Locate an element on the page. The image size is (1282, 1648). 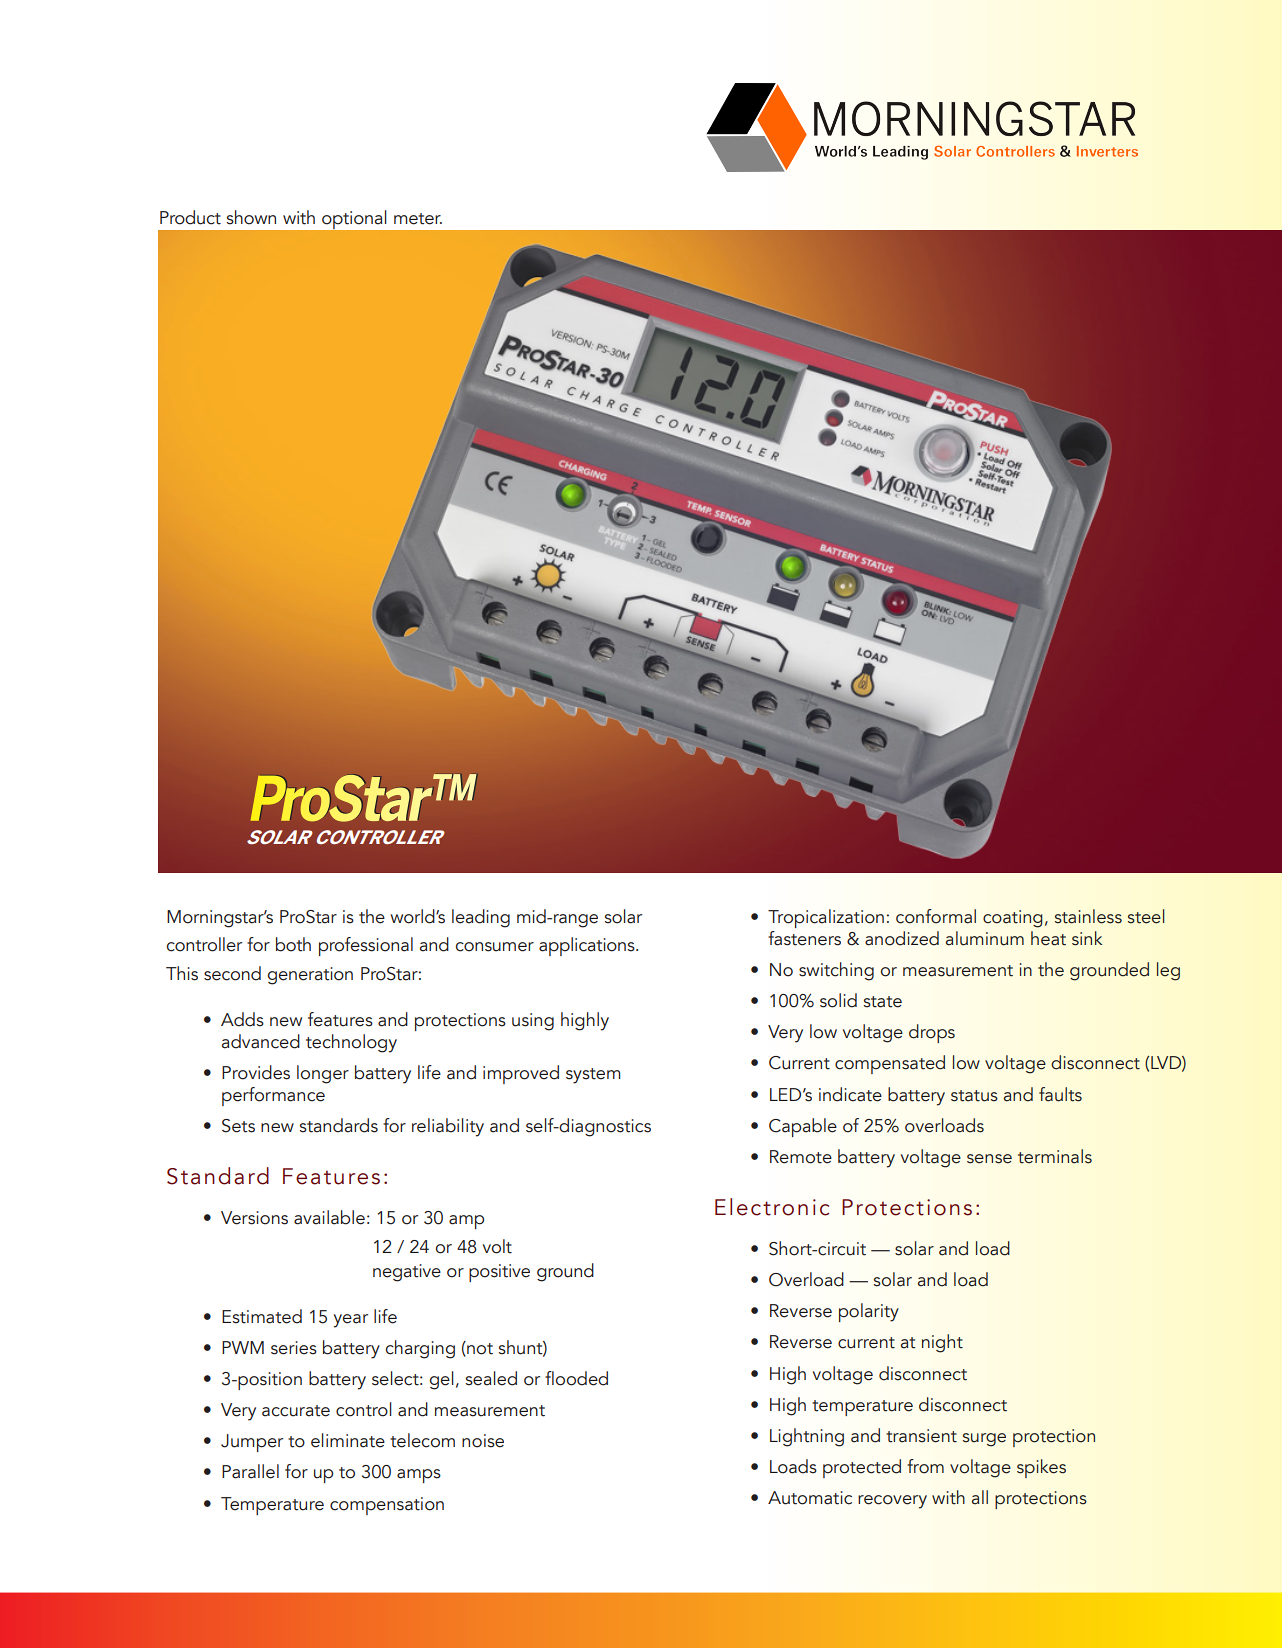
coating is located at coordinates (1013, 919).
